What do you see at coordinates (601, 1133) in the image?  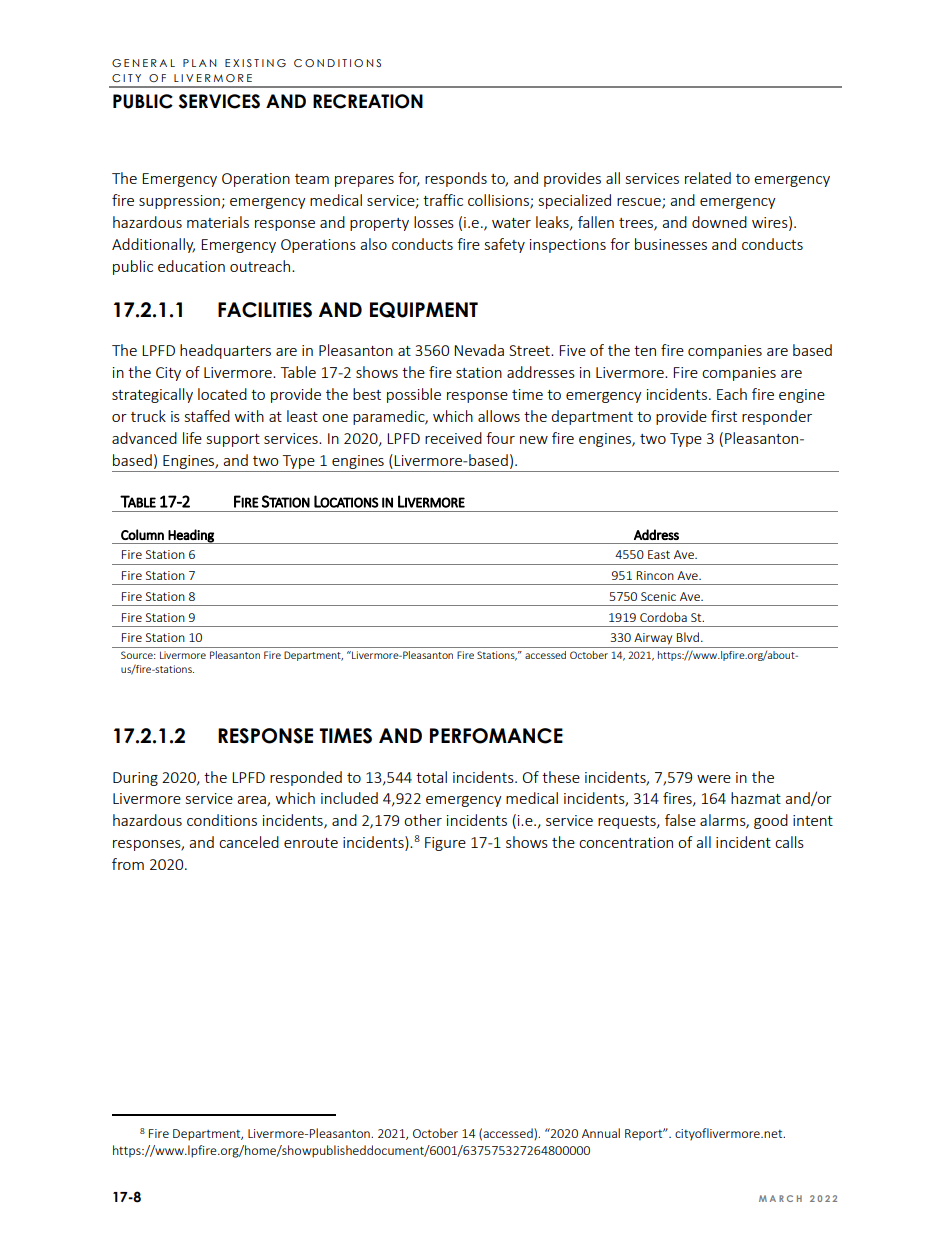 I see `Annual` at bounding box center [601, 1133].
